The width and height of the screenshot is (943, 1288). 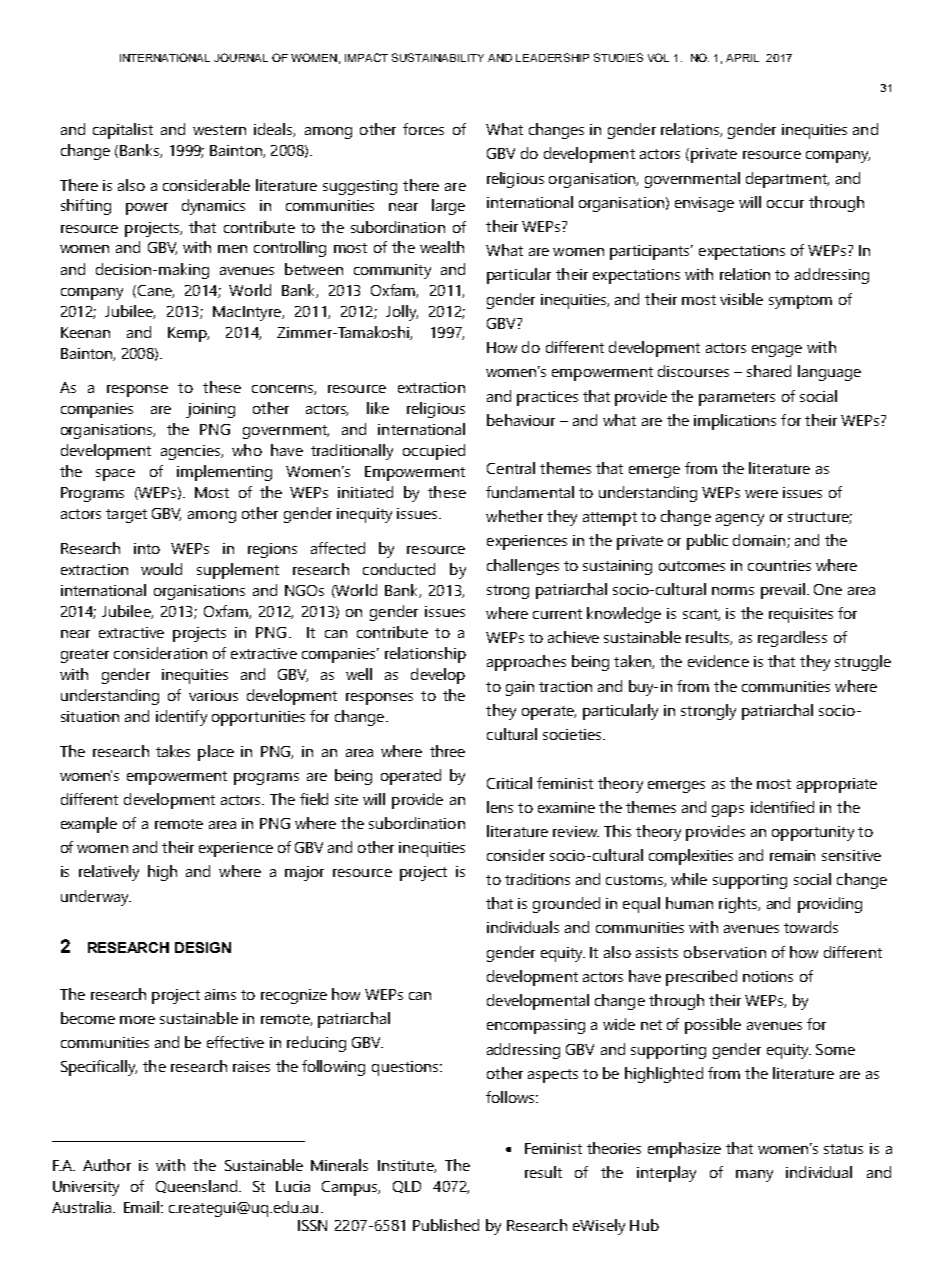 What do you see at coordinates (213, 695) in the screenshot?
I see `various` at bounding box center [213, 695].
